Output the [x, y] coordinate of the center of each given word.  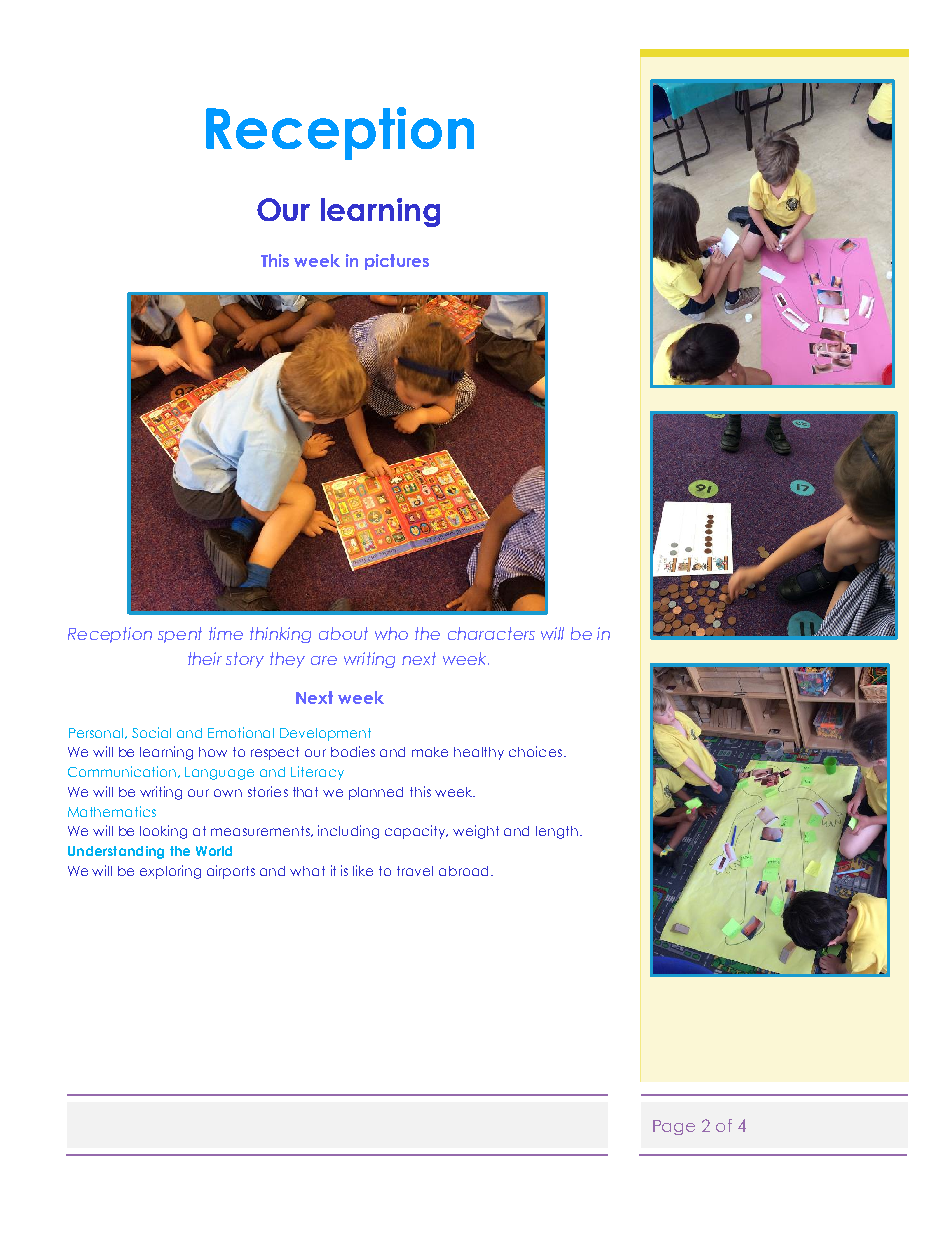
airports [231, 872]
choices [535, 751]
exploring [170, 872]
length [557, 832]
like [363, 870]
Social [151, 732]
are [324, 660]
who [391, 633]
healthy [479, 753]
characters [491, 633]
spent [180, 635]
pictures [397, 262]
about [343, 633]
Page [674, 1127]
